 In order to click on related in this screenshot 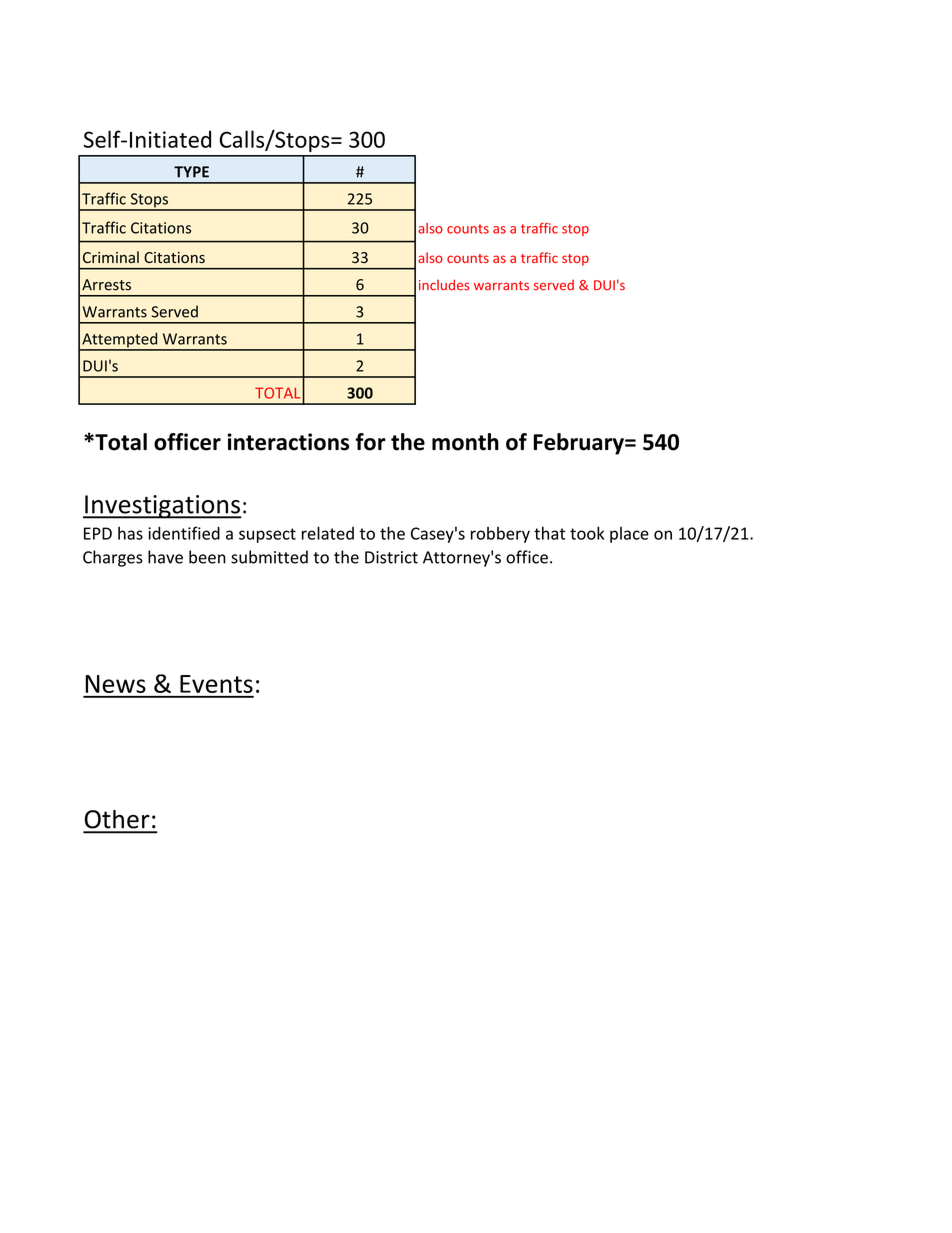, I will do `click(328, 533)`.
